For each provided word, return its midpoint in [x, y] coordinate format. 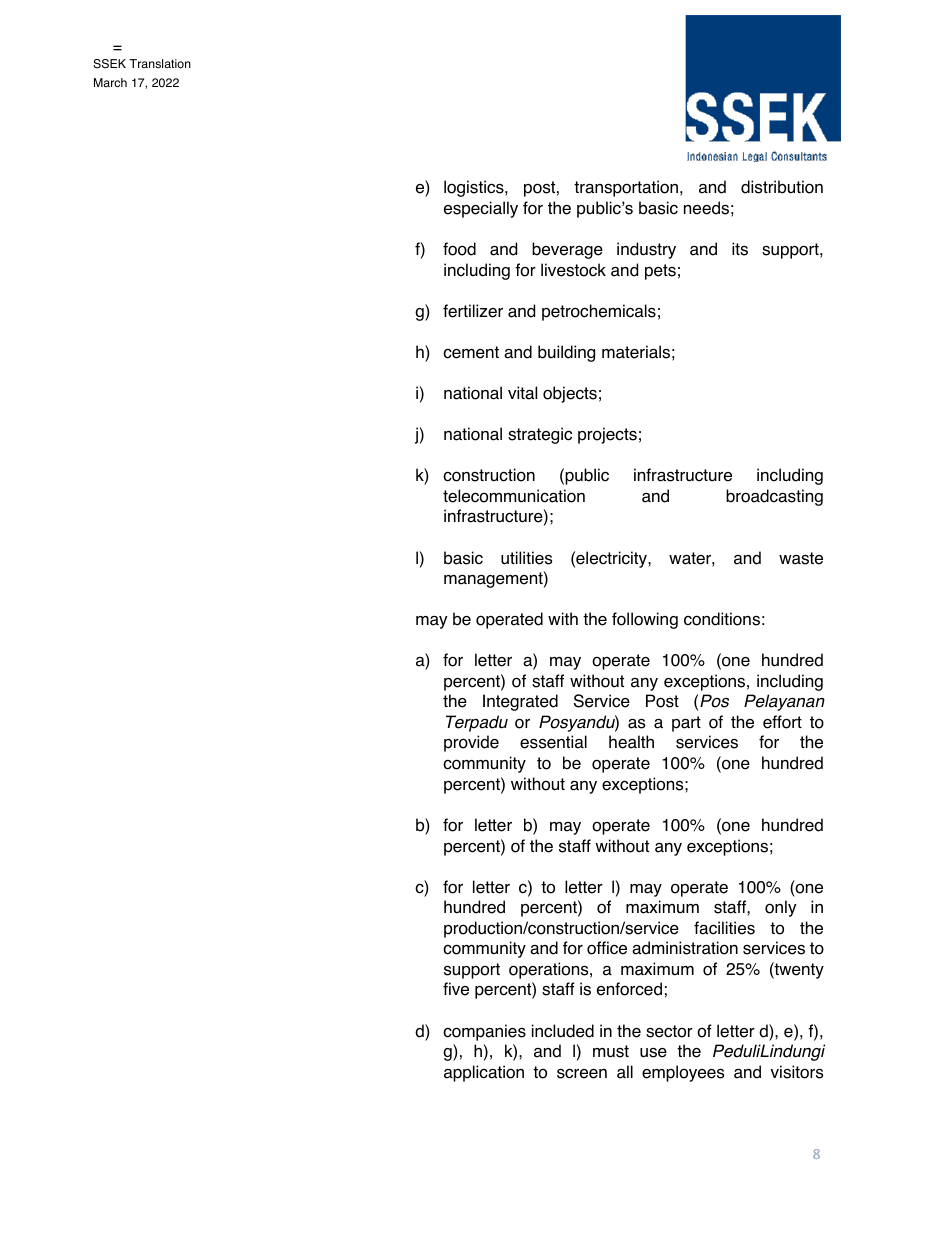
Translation [160, 64]
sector [669, 1031]
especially [481, 209]
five [456, 989]
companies [484, 1032]
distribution [782, 187]
